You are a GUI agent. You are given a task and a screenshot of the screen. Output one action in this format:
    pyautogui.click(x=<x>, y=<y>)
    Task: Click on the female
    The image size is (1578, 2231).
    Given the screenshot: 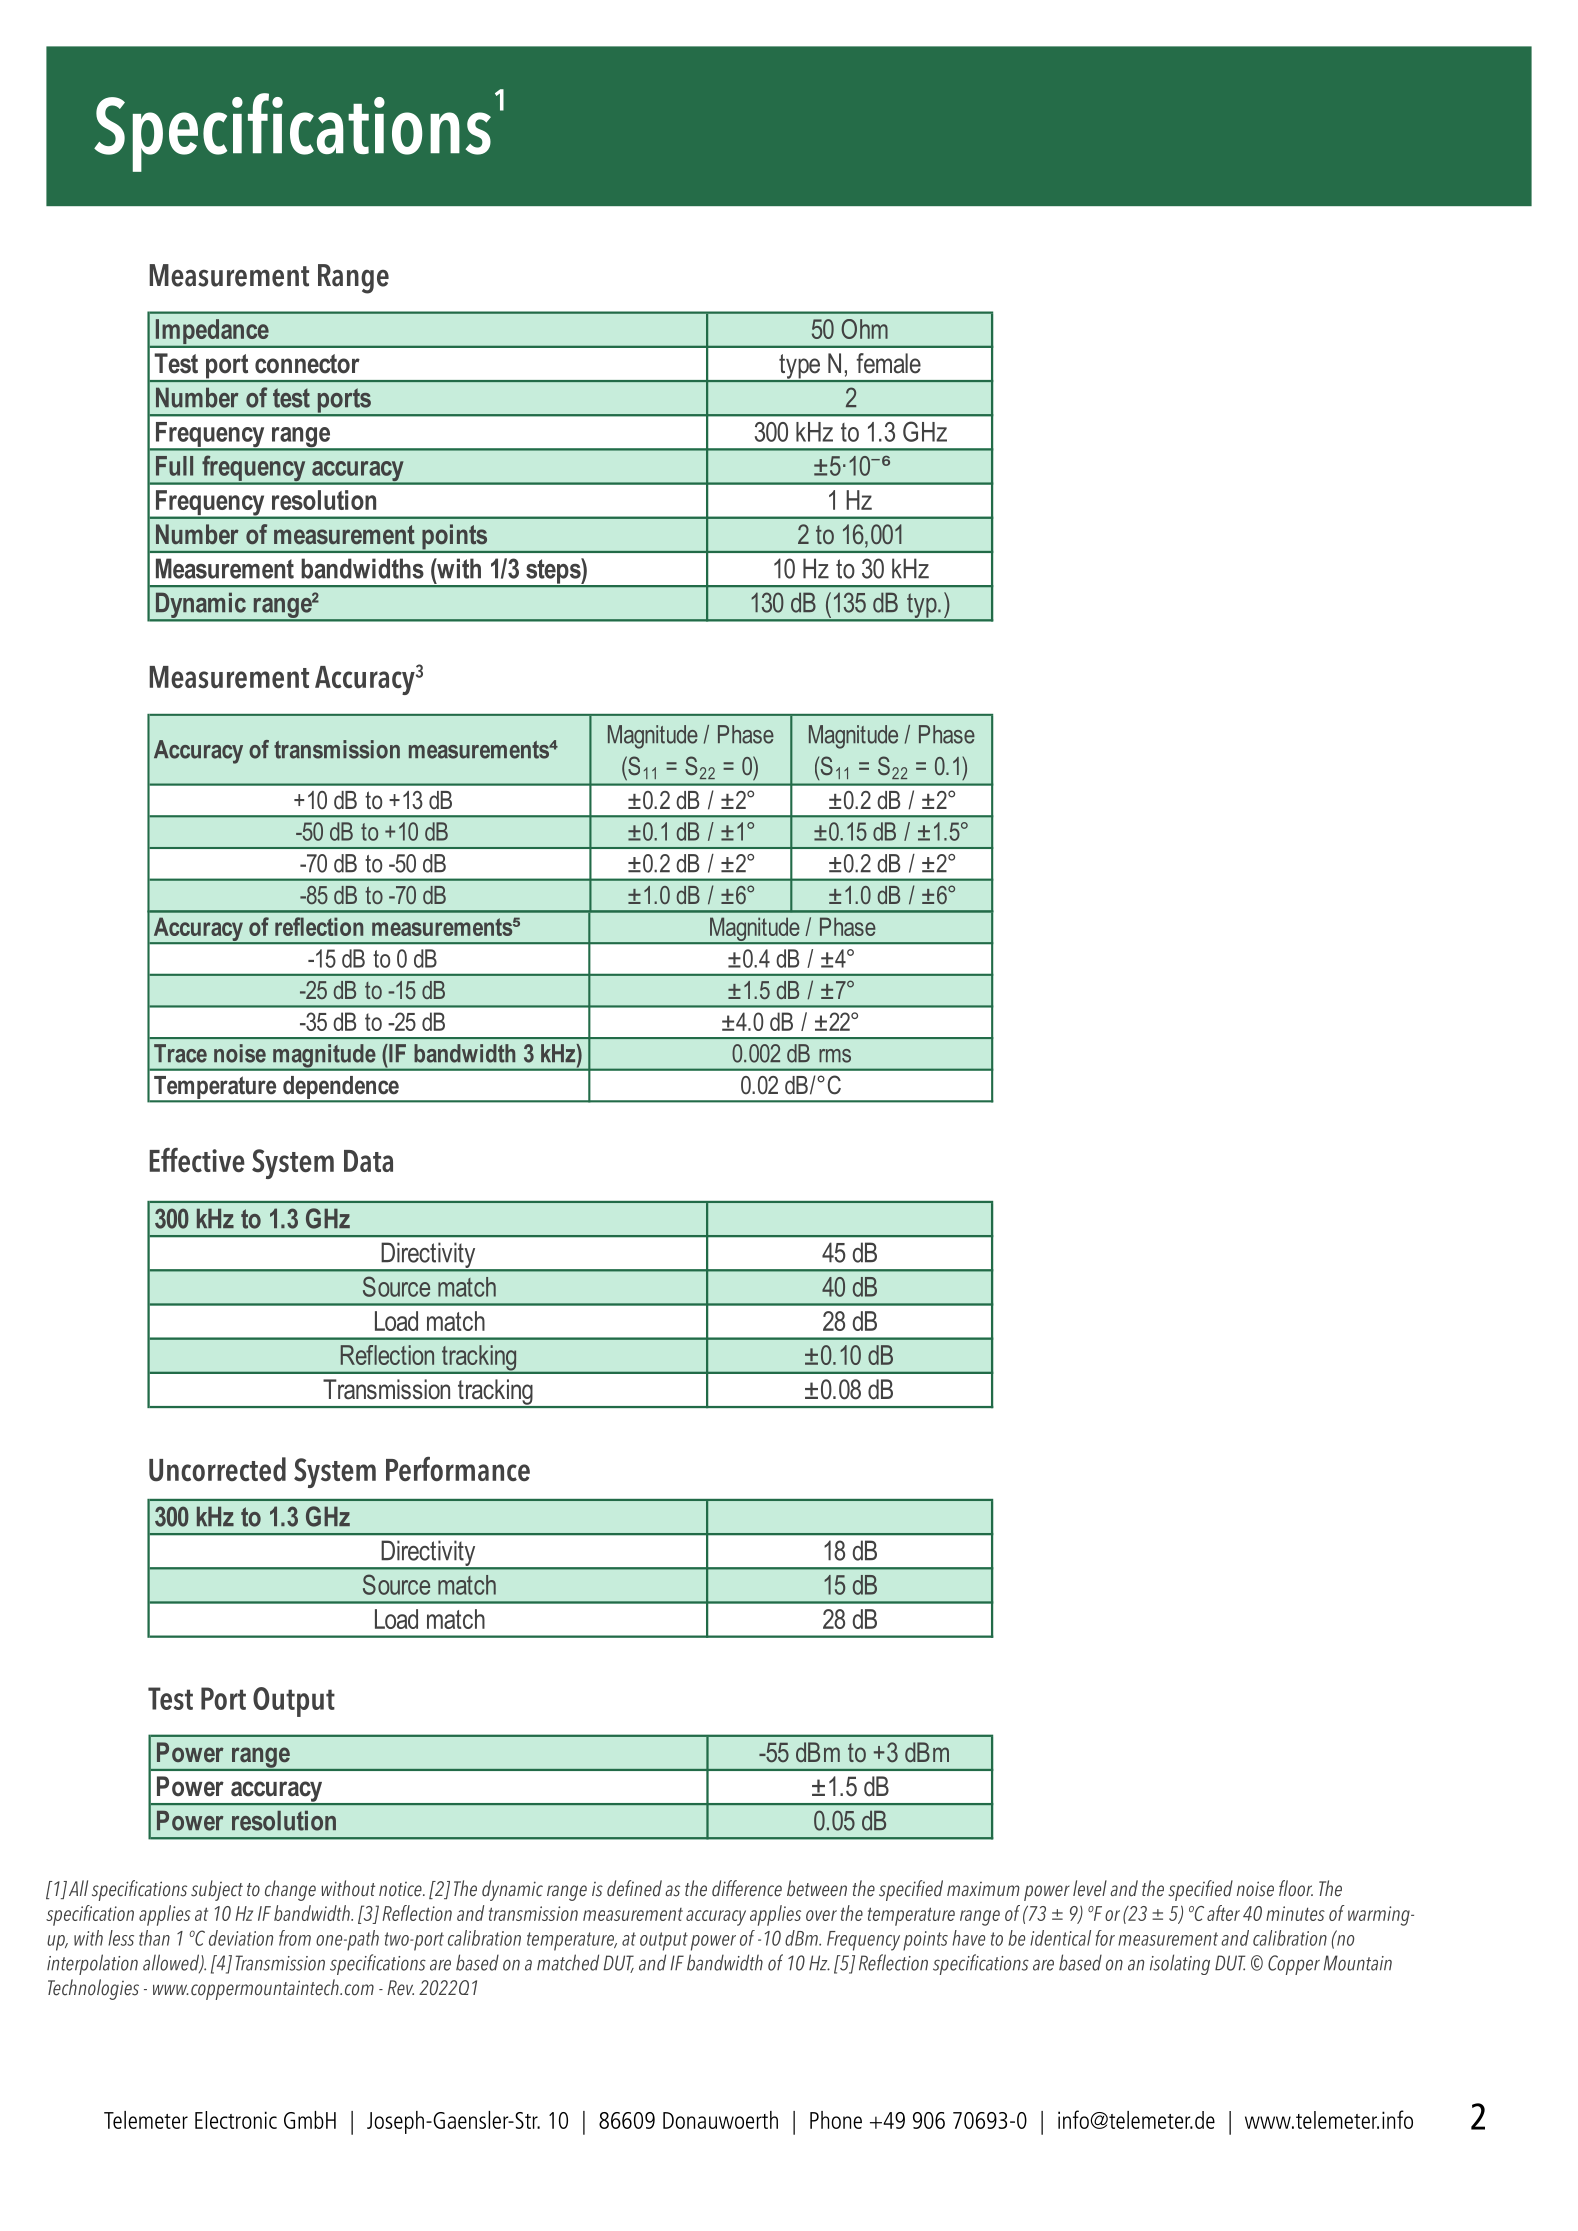 What is the action you would take?
    pyautogui.click(x=889, y=363)
